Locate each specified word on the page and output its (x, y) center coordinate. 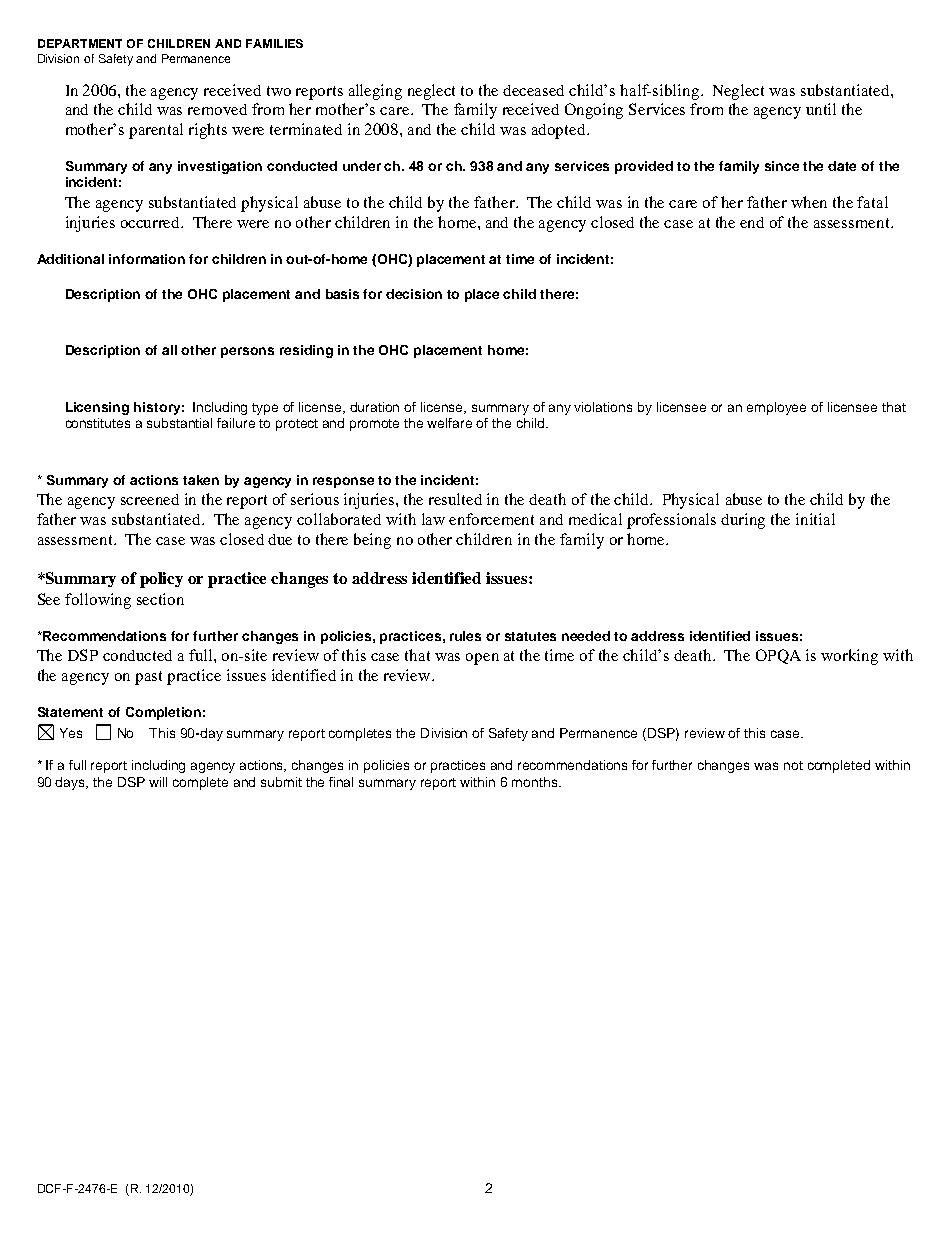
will (158, 782)
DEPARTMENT (80, 43)
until (821, 109)
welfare (449, 423)
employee (776, 408)
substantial (179, 423)
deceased (533, 90)
